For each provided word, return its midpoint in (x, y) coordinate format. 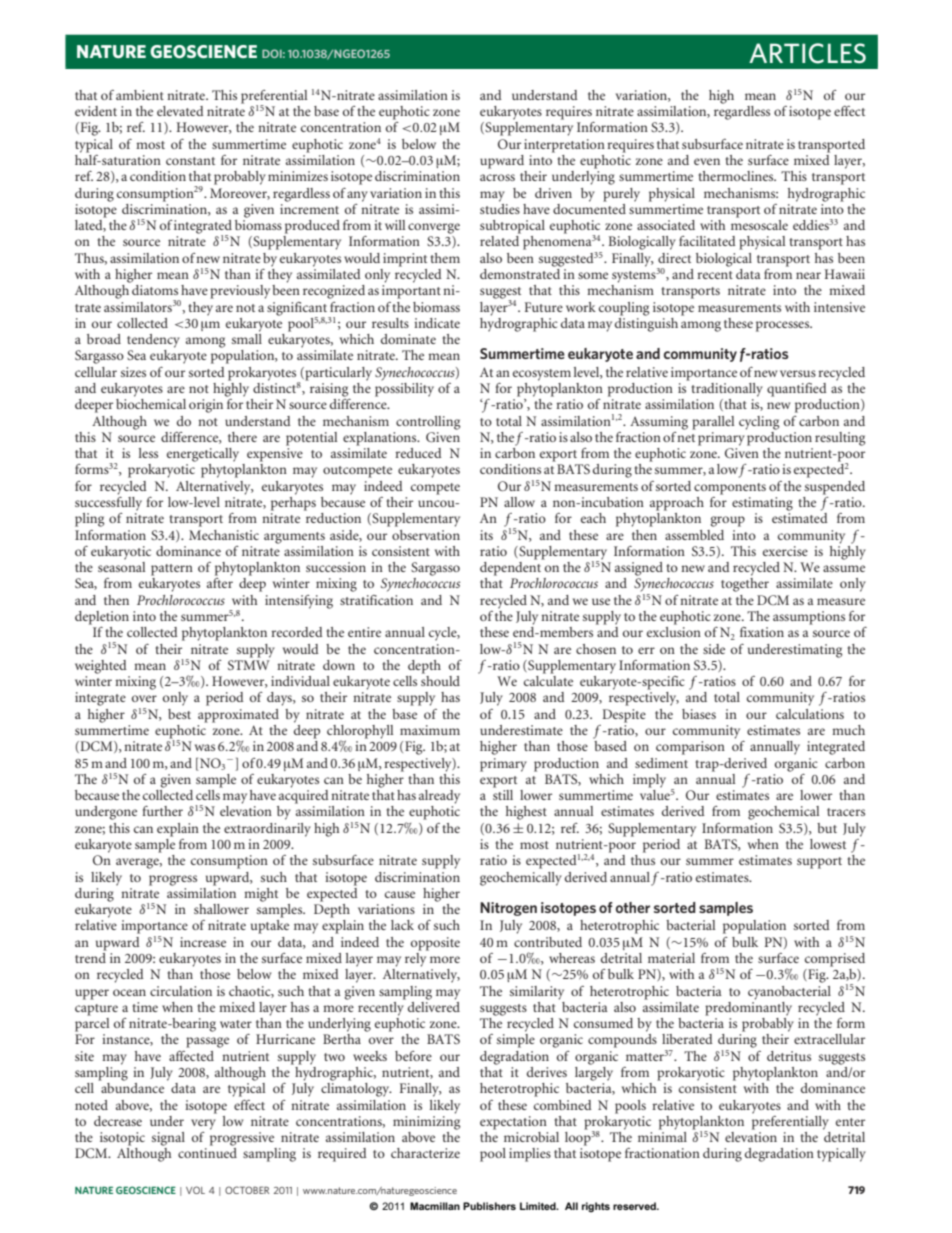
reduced (418, 453)
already (439, 797)
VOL (195, 1190)
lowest (828, 844)
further (162, 811)
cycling (759, 423)
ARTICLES (807, 53)
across (497, 177)
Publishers (489, 1206)
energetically (203, 455)
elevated (180, 111)
